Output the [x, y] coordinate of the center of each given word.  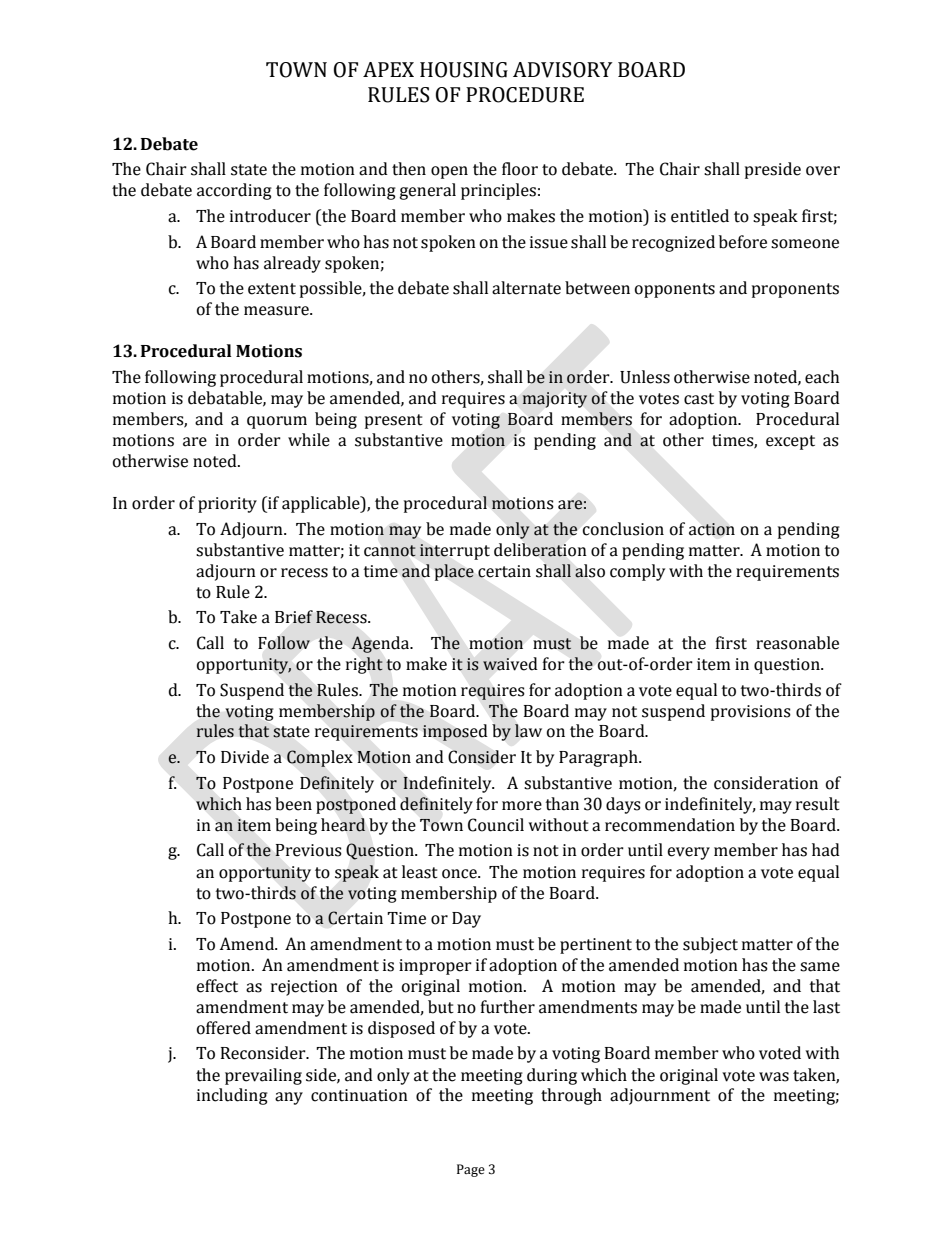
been [293, 804]
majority [555, 400]
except [790, 442]
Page [471, 1170]
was [774, 1077]
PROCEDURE [525, 95]
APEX [388, 69]
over [823, 171]
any [289, 1098]
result [818, 804]
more [522, 806]
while [309, 440]
